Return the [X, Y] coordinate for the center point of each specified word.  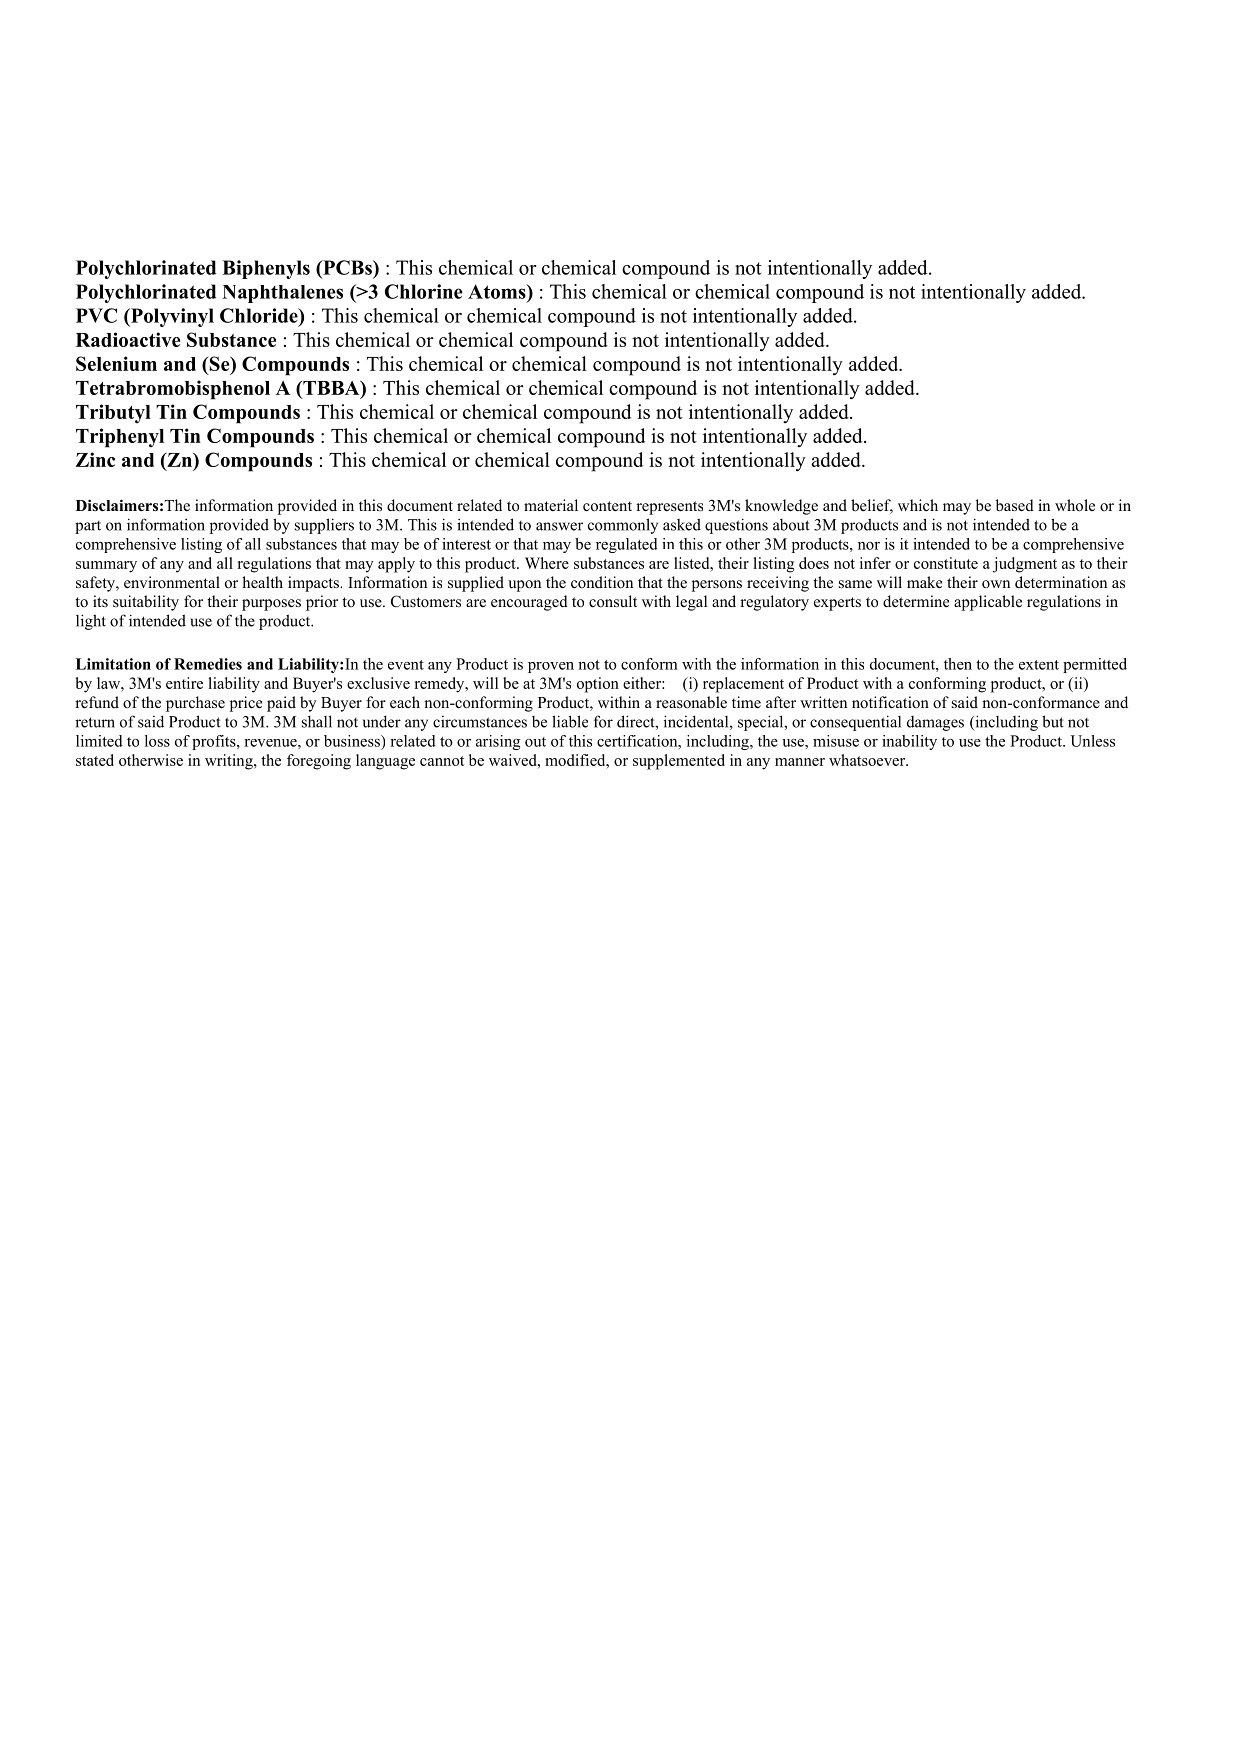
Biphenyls [266, 269]
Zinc [95, 459]
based [1015, 505]
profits [215, 742]
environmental [172, 582]
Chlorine [424, 291]
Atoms [498, 291]
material [551, 505]
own [996, 584]
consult [613, 601]
